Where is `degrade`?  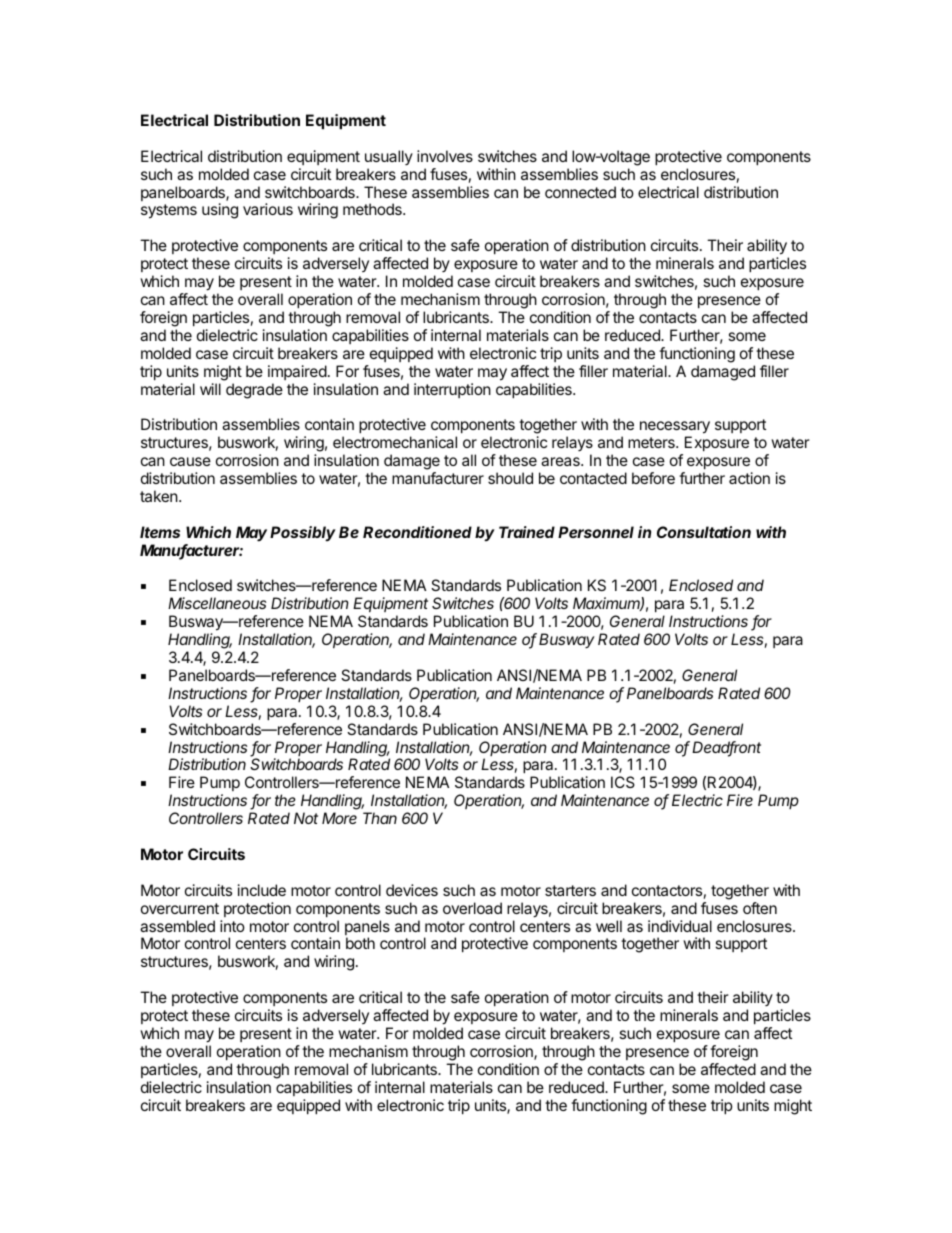
degrade is located at coordinates (254, 391).
